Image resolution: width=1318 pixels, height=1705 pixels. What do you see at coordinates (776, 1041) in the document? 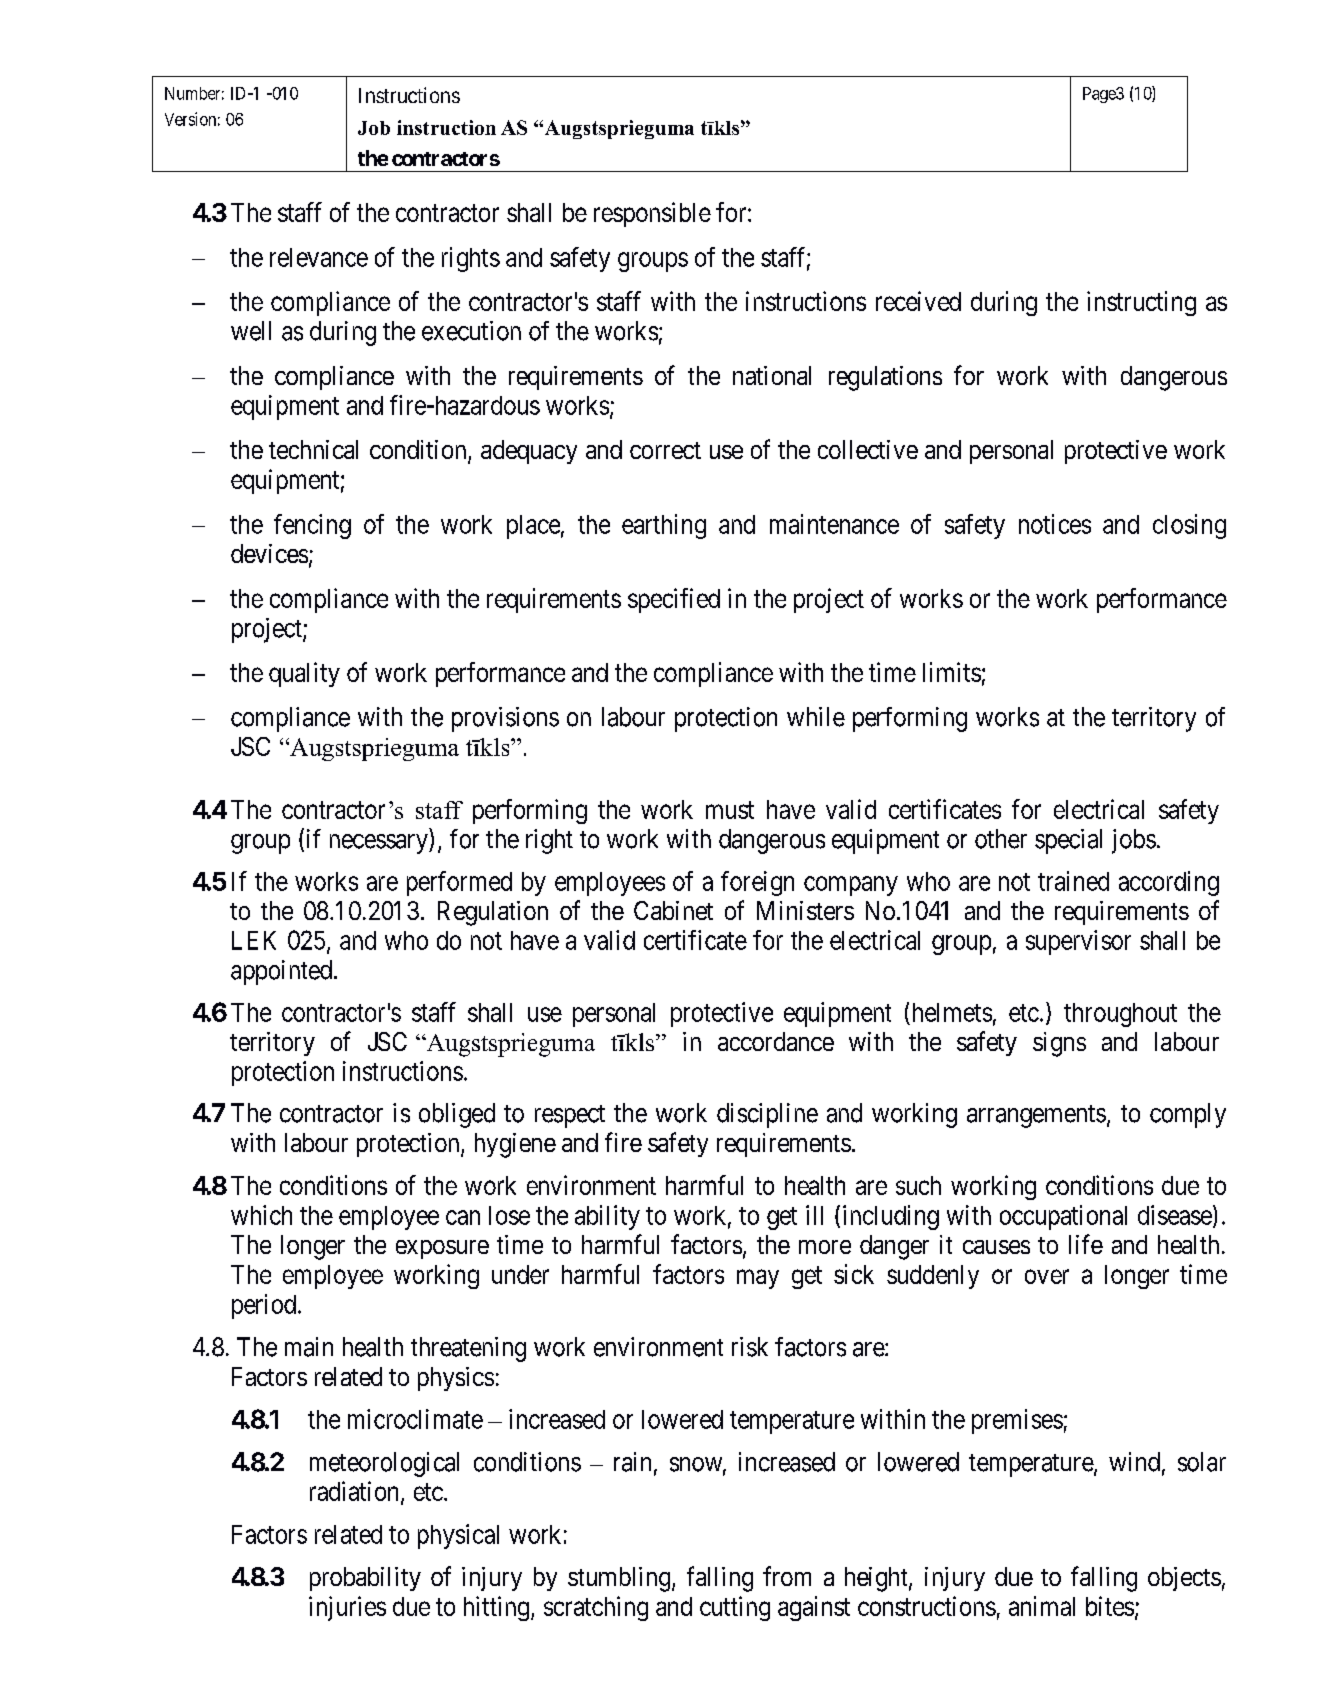
I see `accordance` at bounding box center [776, 1041].
